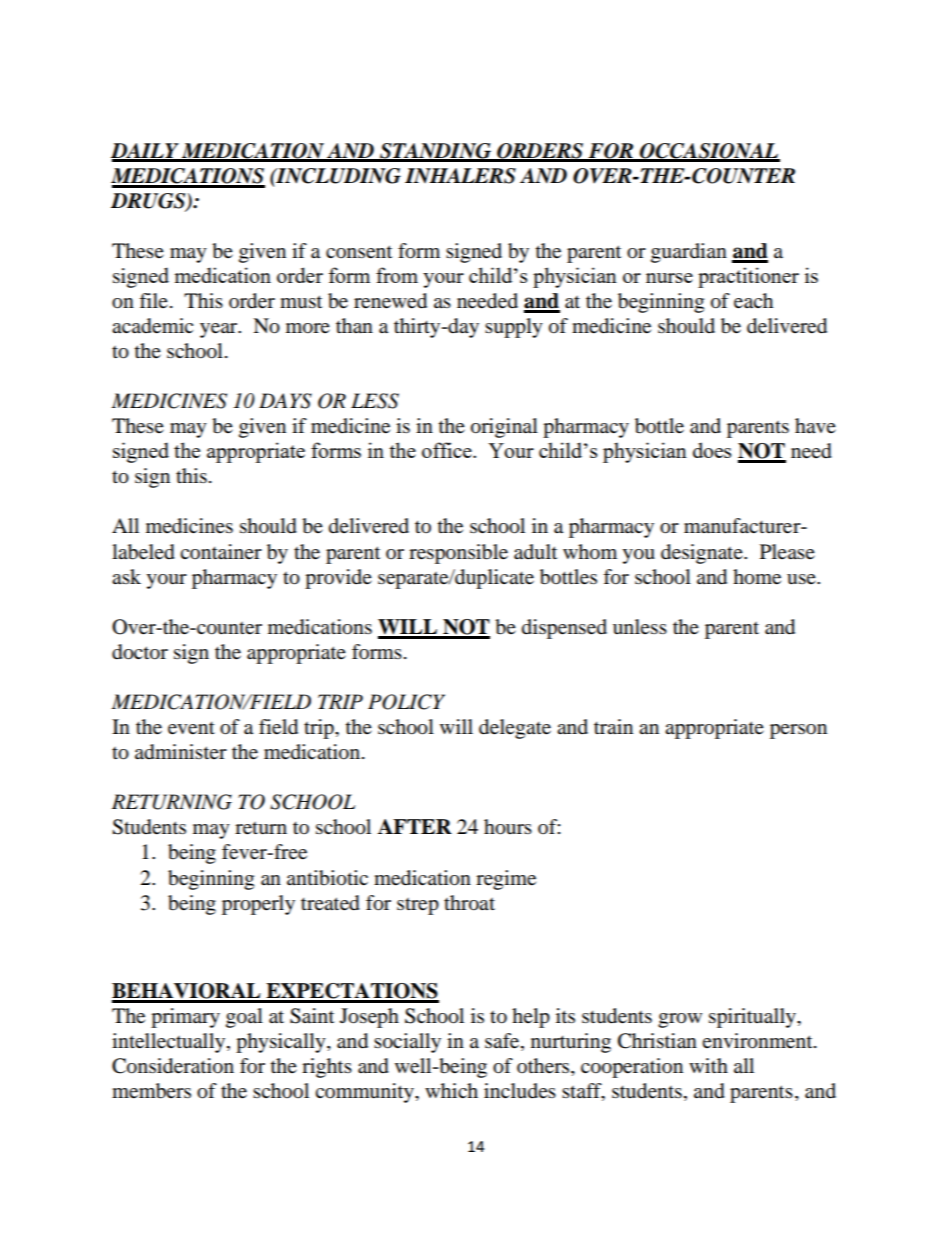  What do you see at coordinates (460, 176) in the screenshot?
I see `INHALERS` at bounding box center [460, 176].
